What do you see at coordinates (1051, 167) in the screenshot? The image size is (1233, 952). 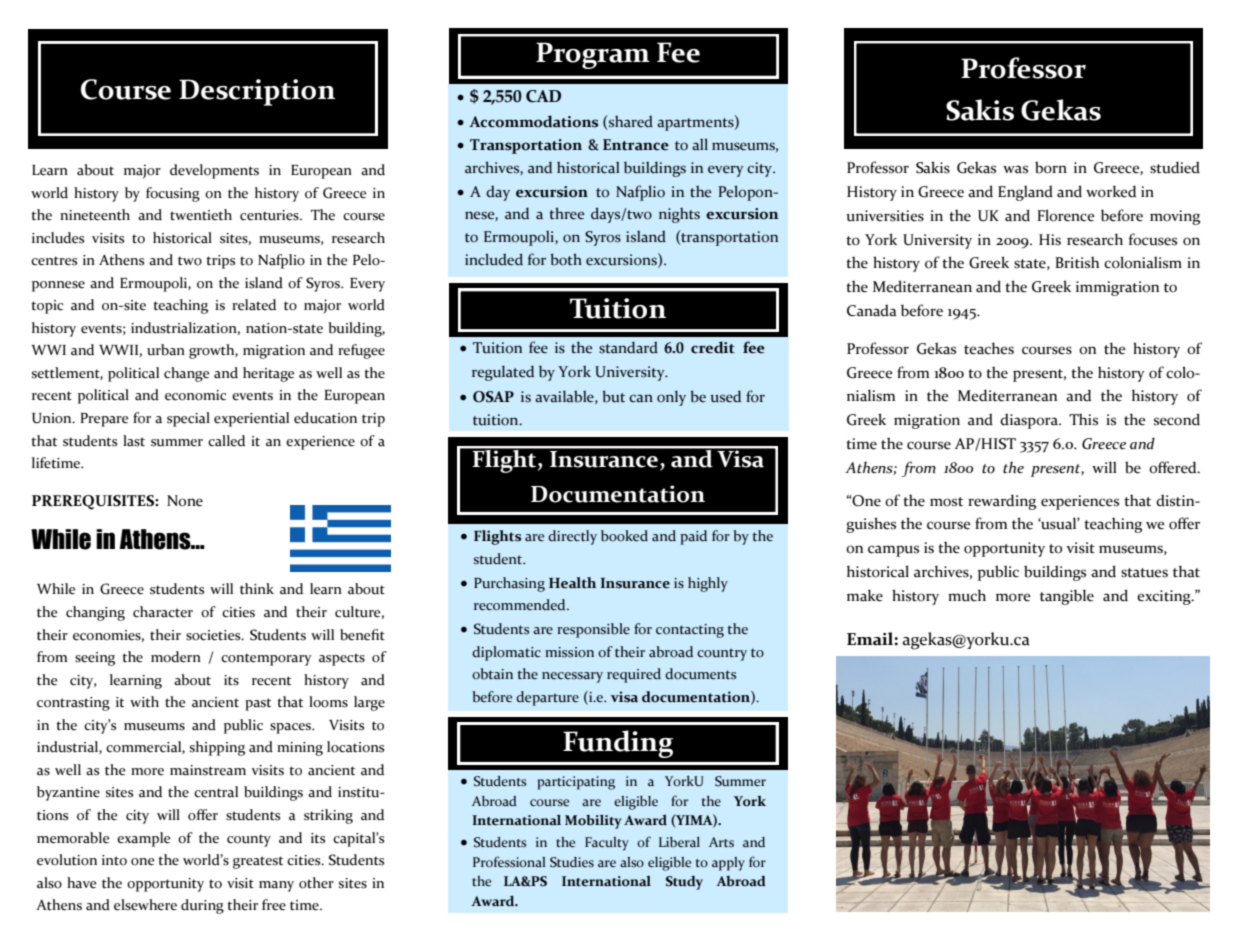 I see `born` at bounding box center [1051, 167].
